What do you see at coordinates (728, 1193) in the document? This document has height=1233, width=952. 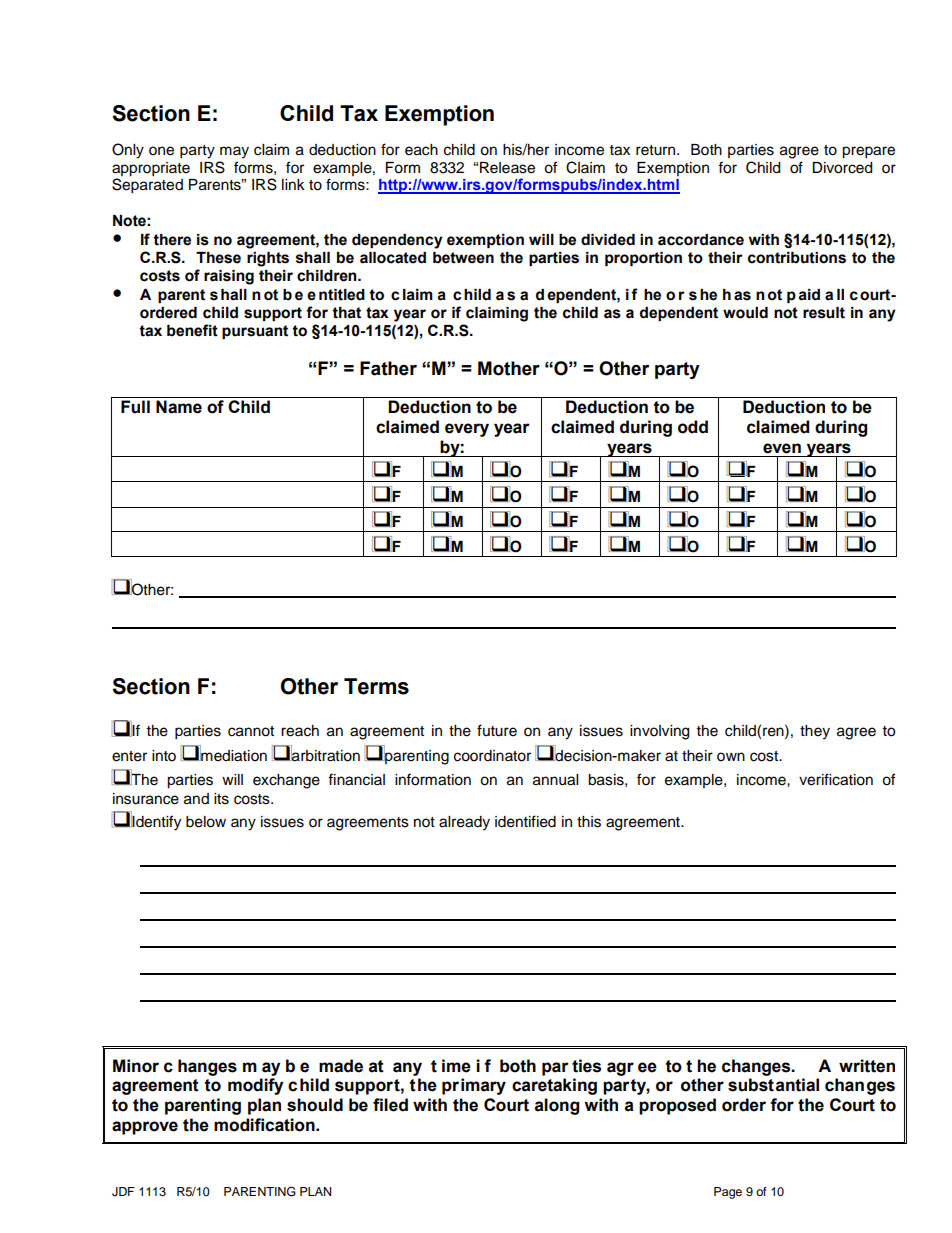 I see `Page` at bounding box center [728, 1193].
